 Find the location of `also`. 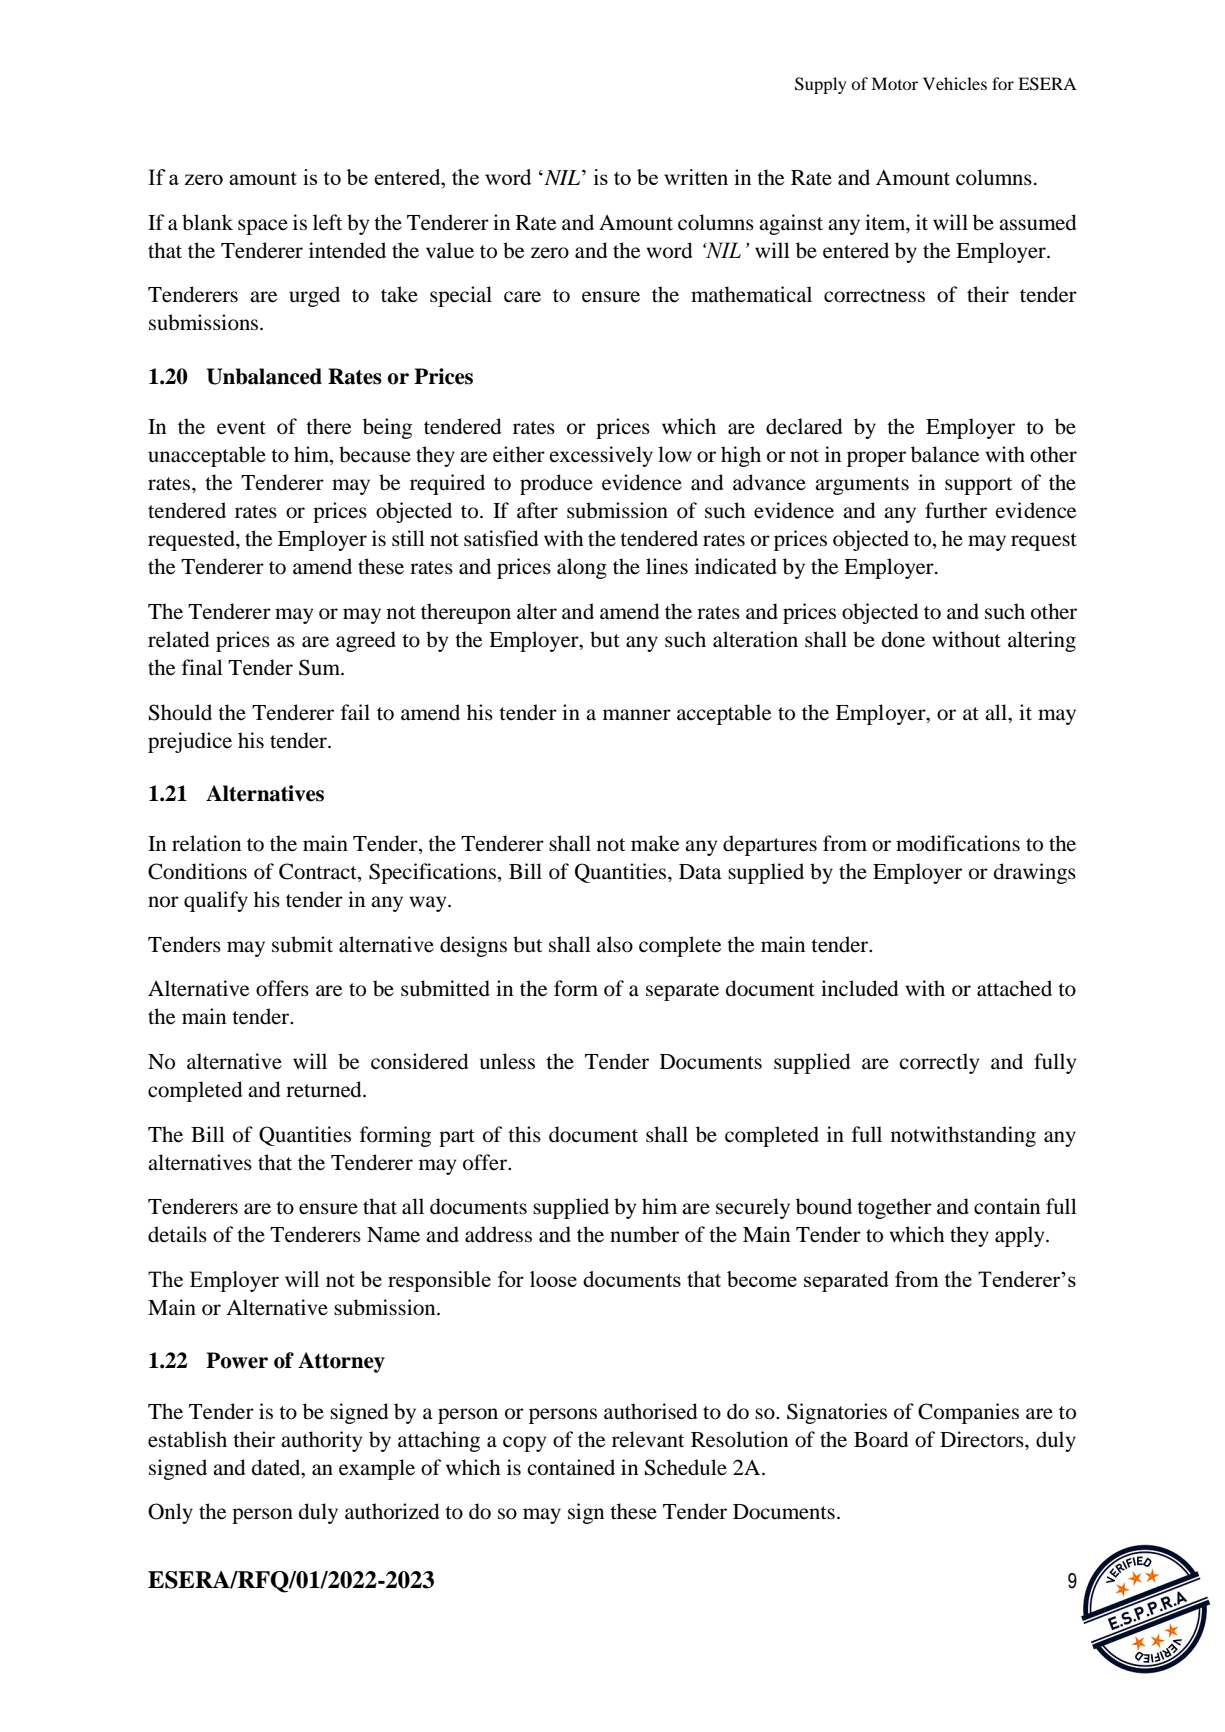

also is located at coordinates (615, 944).
